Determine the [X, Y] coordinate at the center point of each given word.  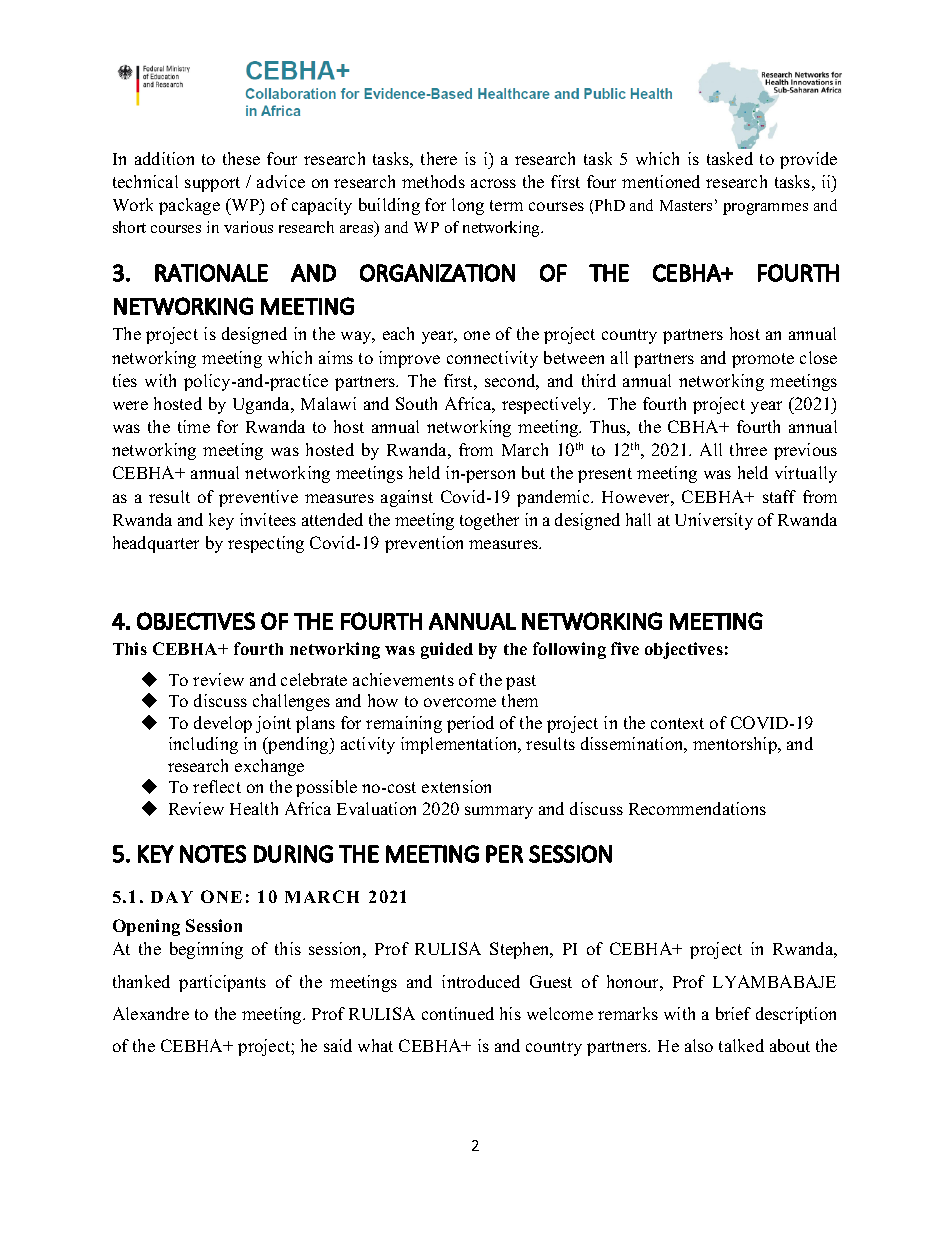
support [212, 184]
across [493, 183]
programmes [765, 209]
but [533, 472]
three [748, 449]
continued [458, 1013]
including [203, 745]
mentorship [736, 745]
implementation [460, 745]
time [194, 426]
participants [222, 983]
